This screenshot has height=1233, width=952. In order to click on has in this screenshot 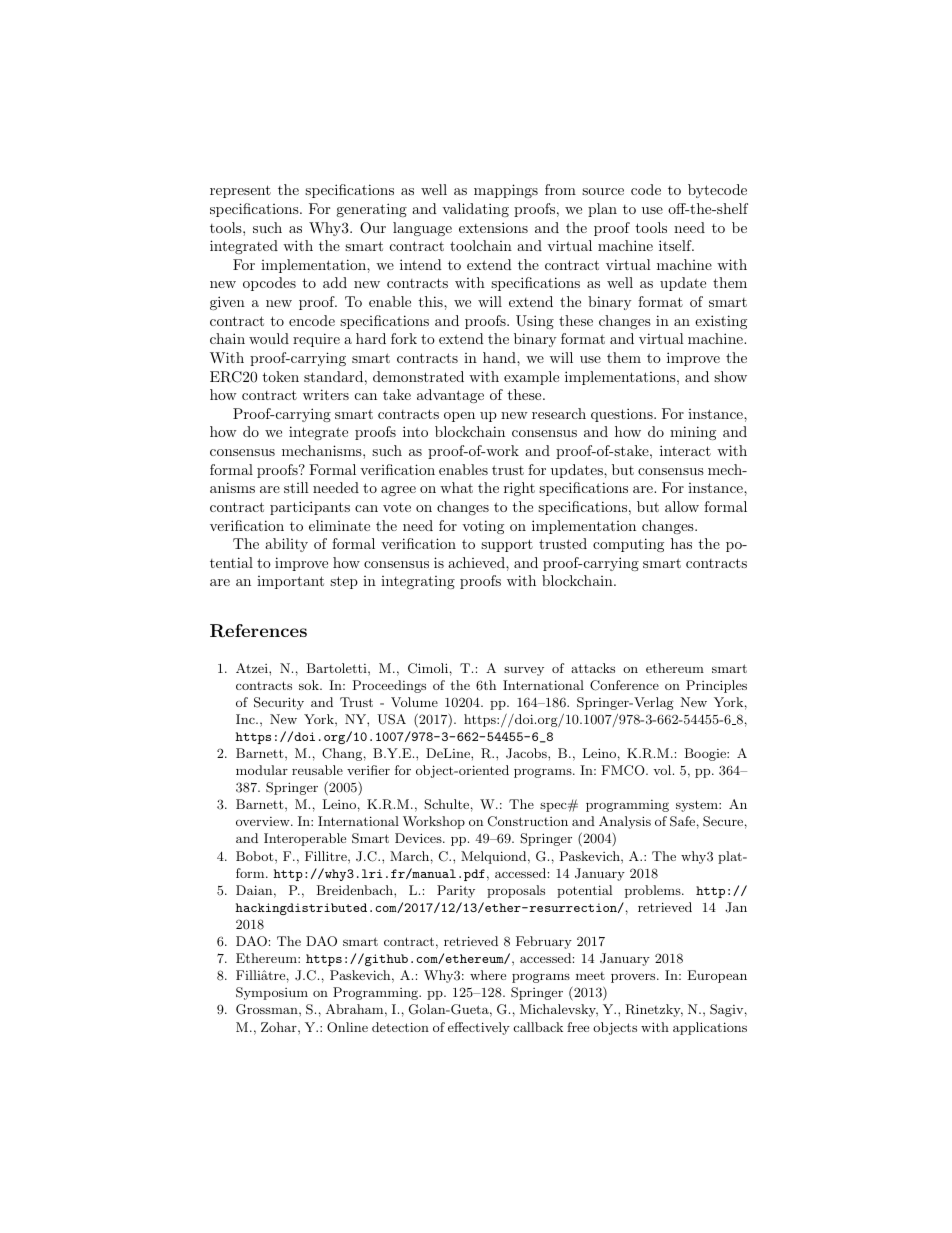, I will do `click(681, 543)`.
